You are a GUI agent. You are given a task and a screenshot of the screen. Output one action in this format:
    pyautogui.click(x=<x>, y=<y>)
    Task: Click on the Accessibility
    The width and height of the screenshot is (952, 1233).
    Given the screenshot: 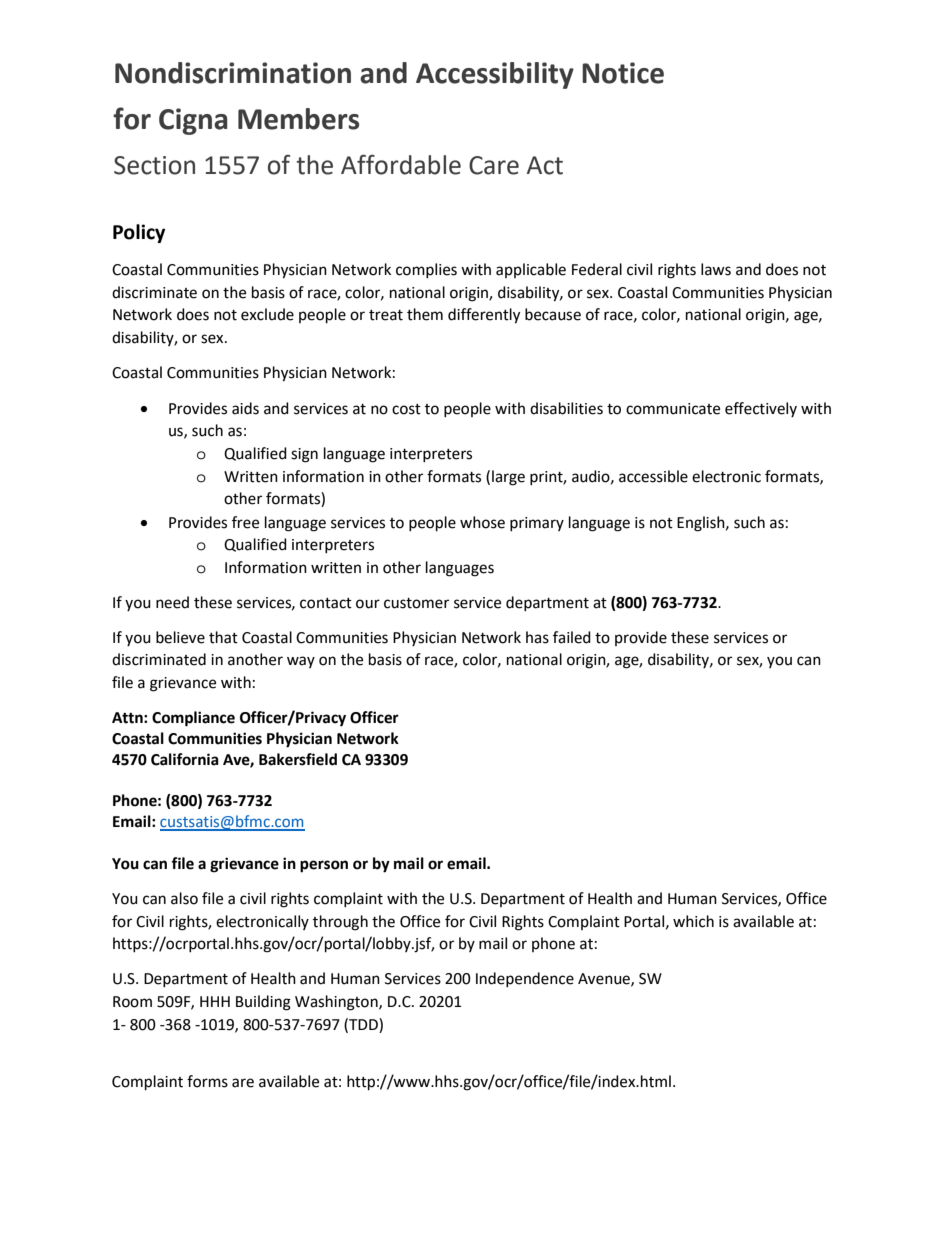 What is the action you would take?
    pyautogui.click(x=495, y=75)
